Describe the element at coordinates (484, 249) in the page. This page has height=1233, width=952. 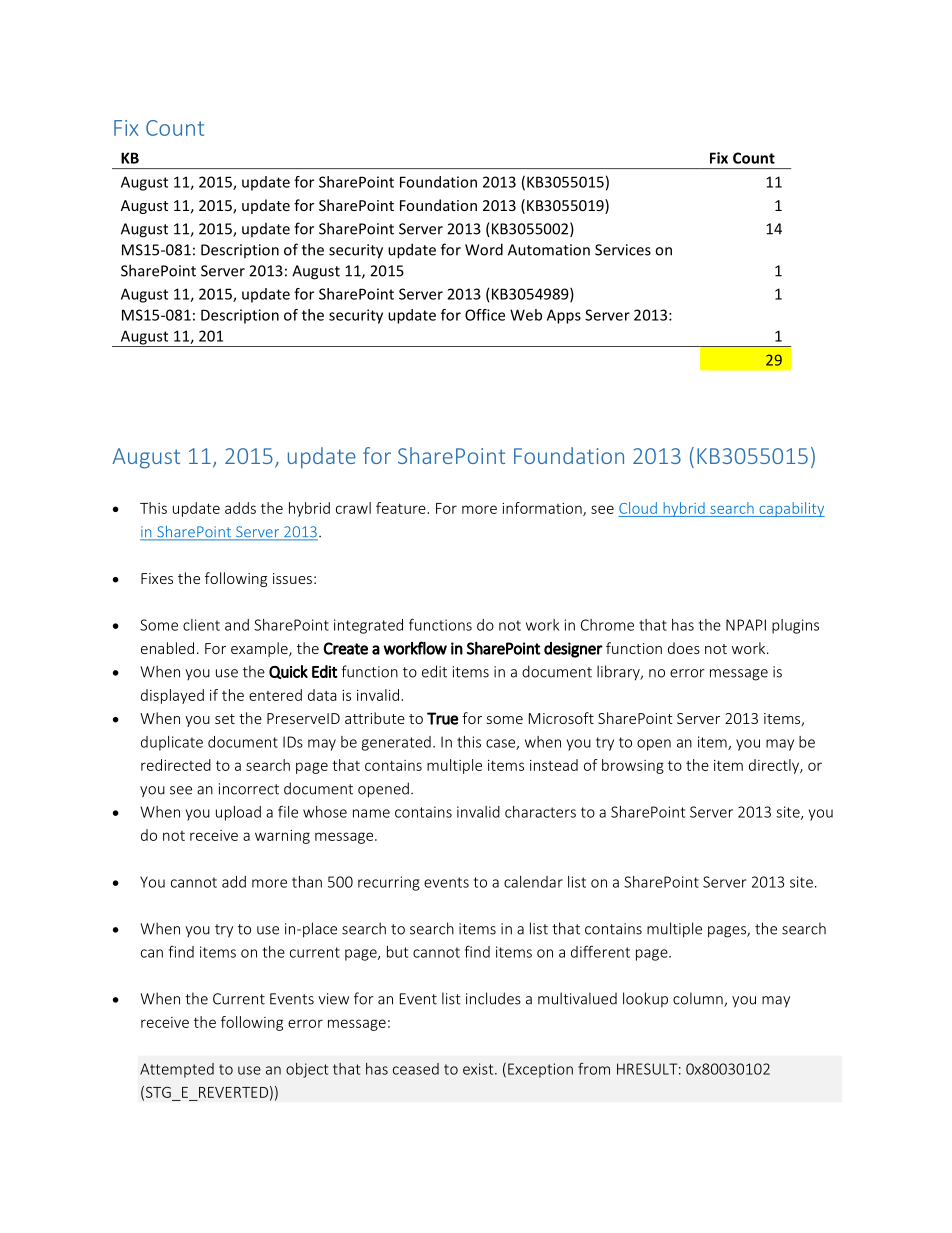
I see `Word` at that location.
